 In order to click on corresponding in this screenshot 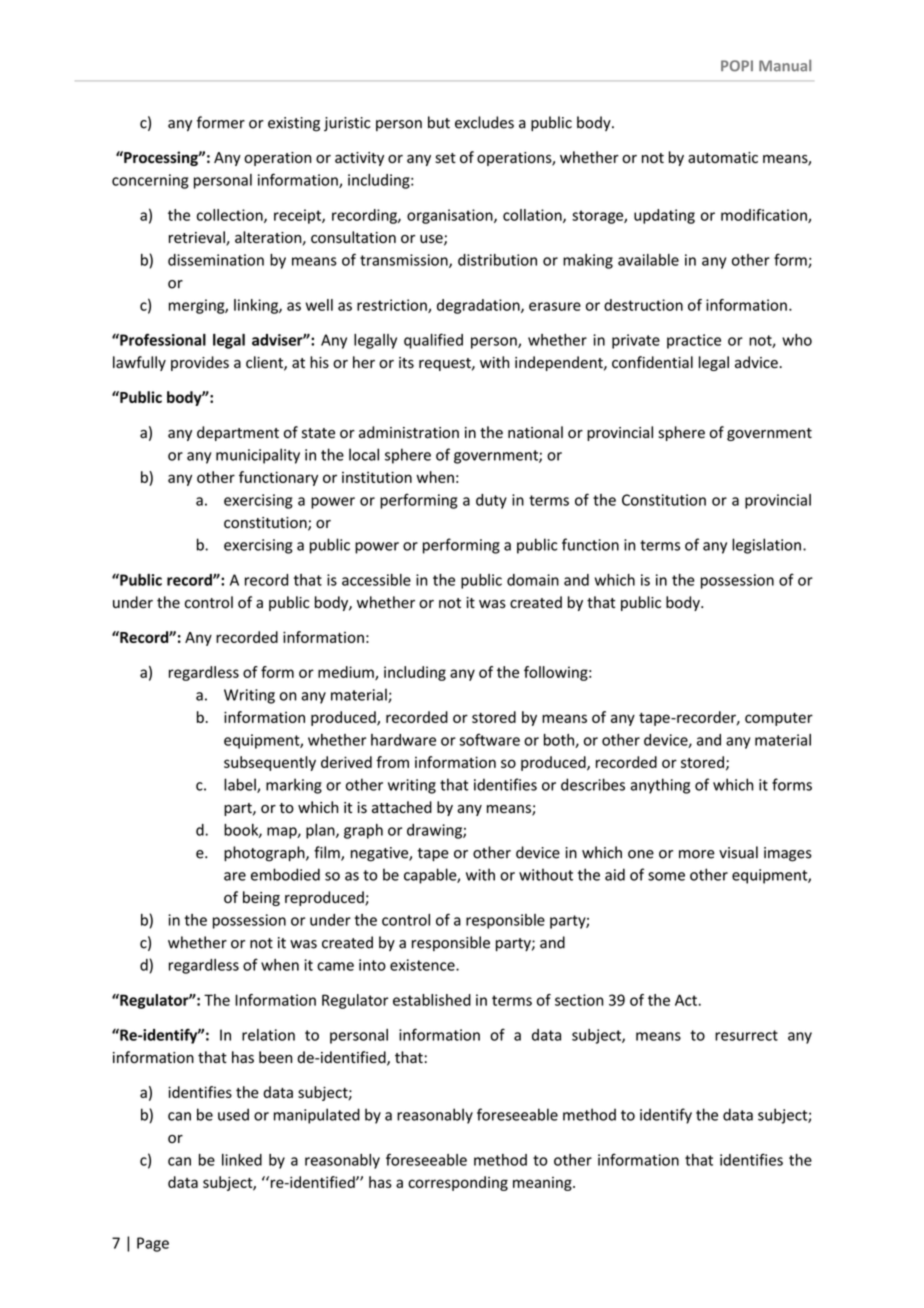, I will do `click(458, 1183)`.
